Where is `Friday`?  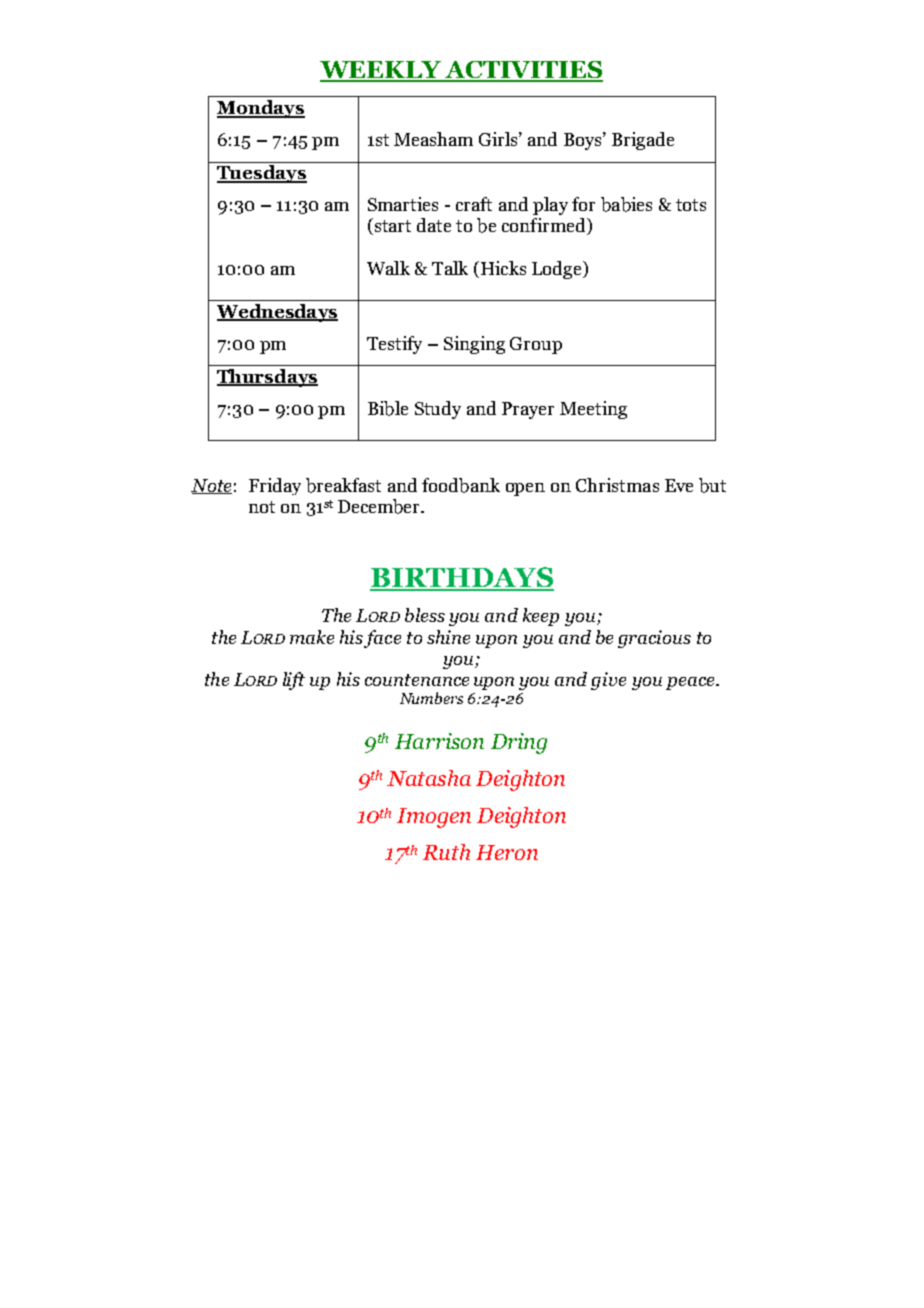 Friday is located at coordinates (275, 486).
